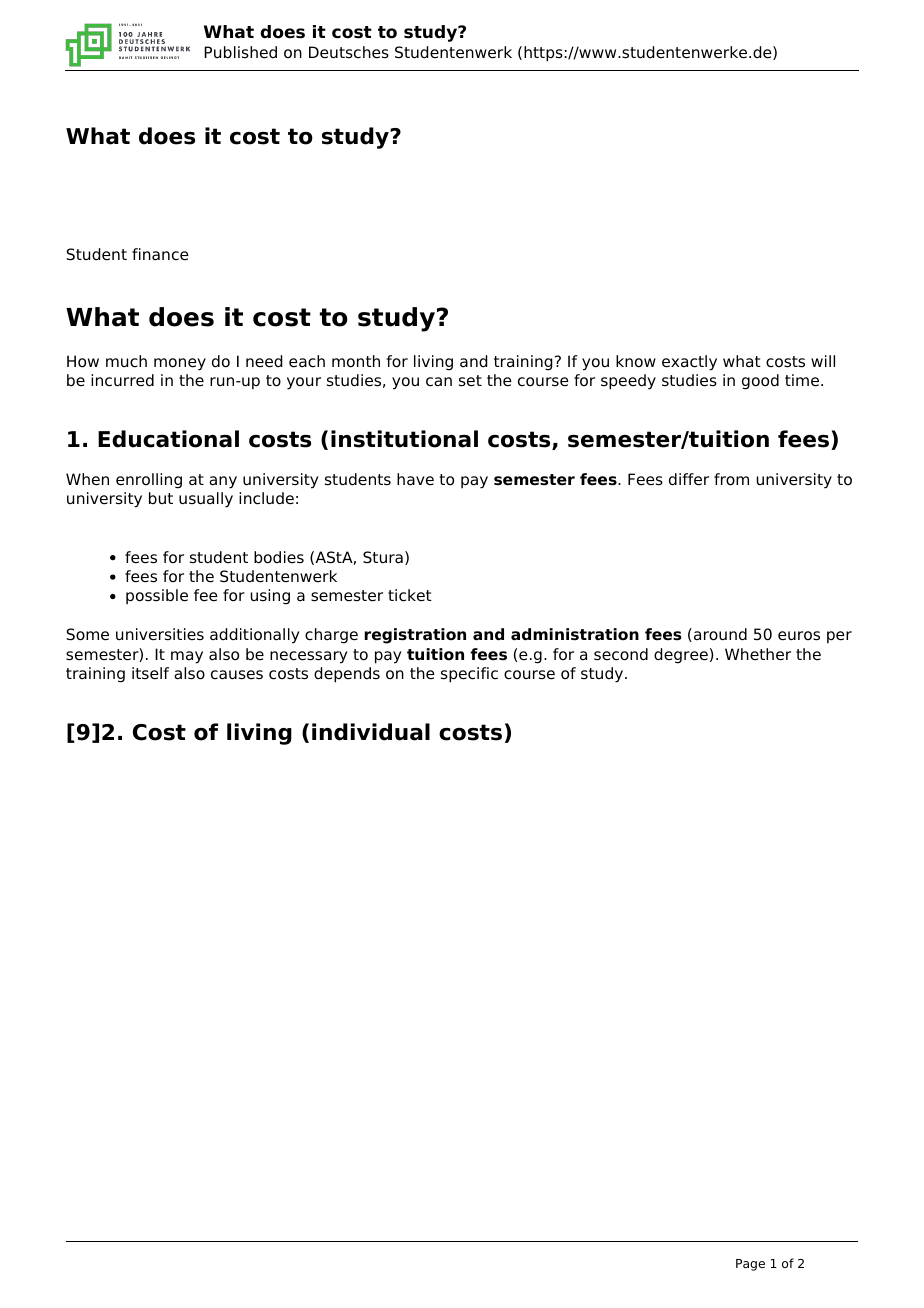 The width and height of the screenshot is (924, 1308). What do you see at coordinates (356, 361) in the screenshot?
I see `month` at bounding box center [356, 361].
